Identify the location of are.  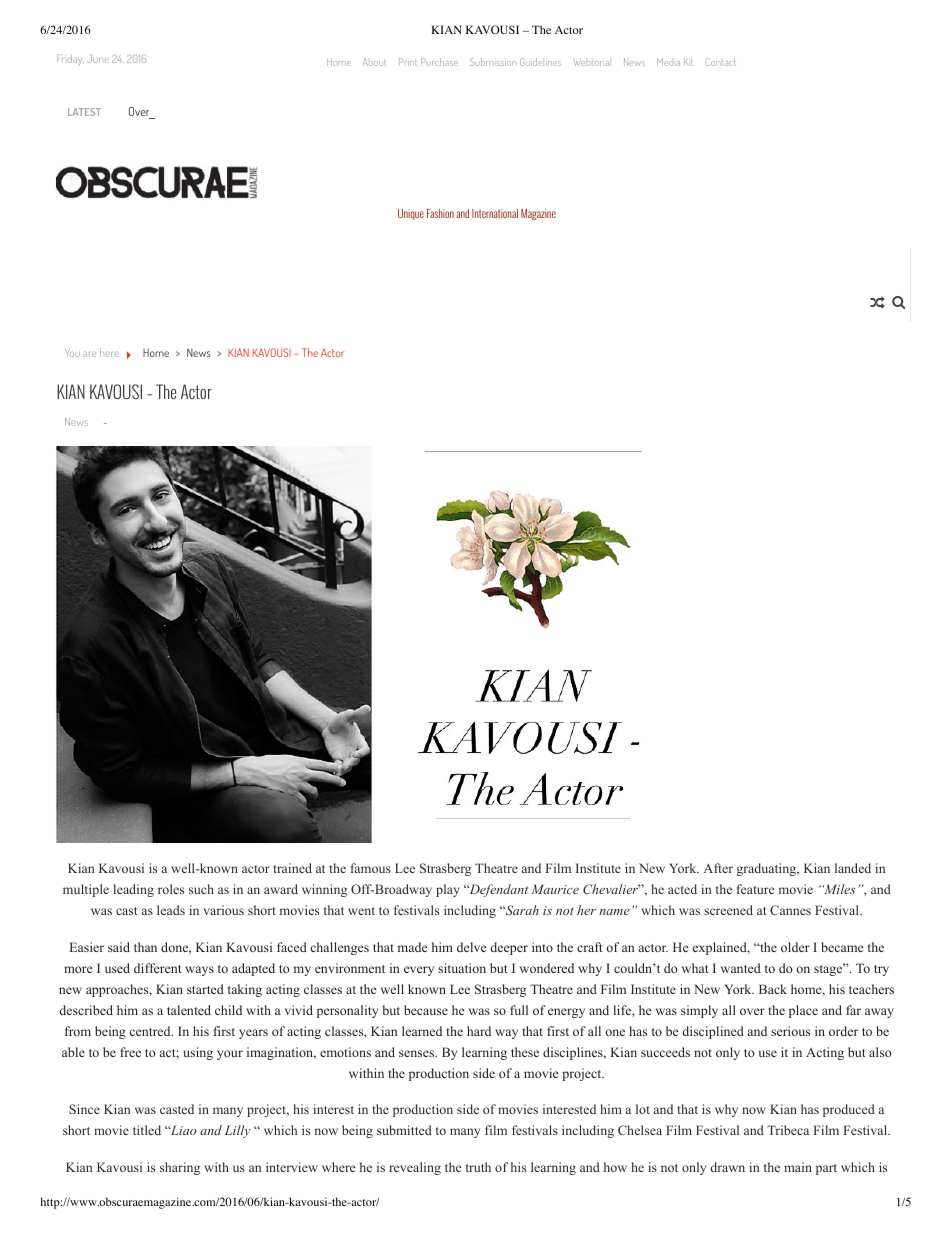
(89, 354).
